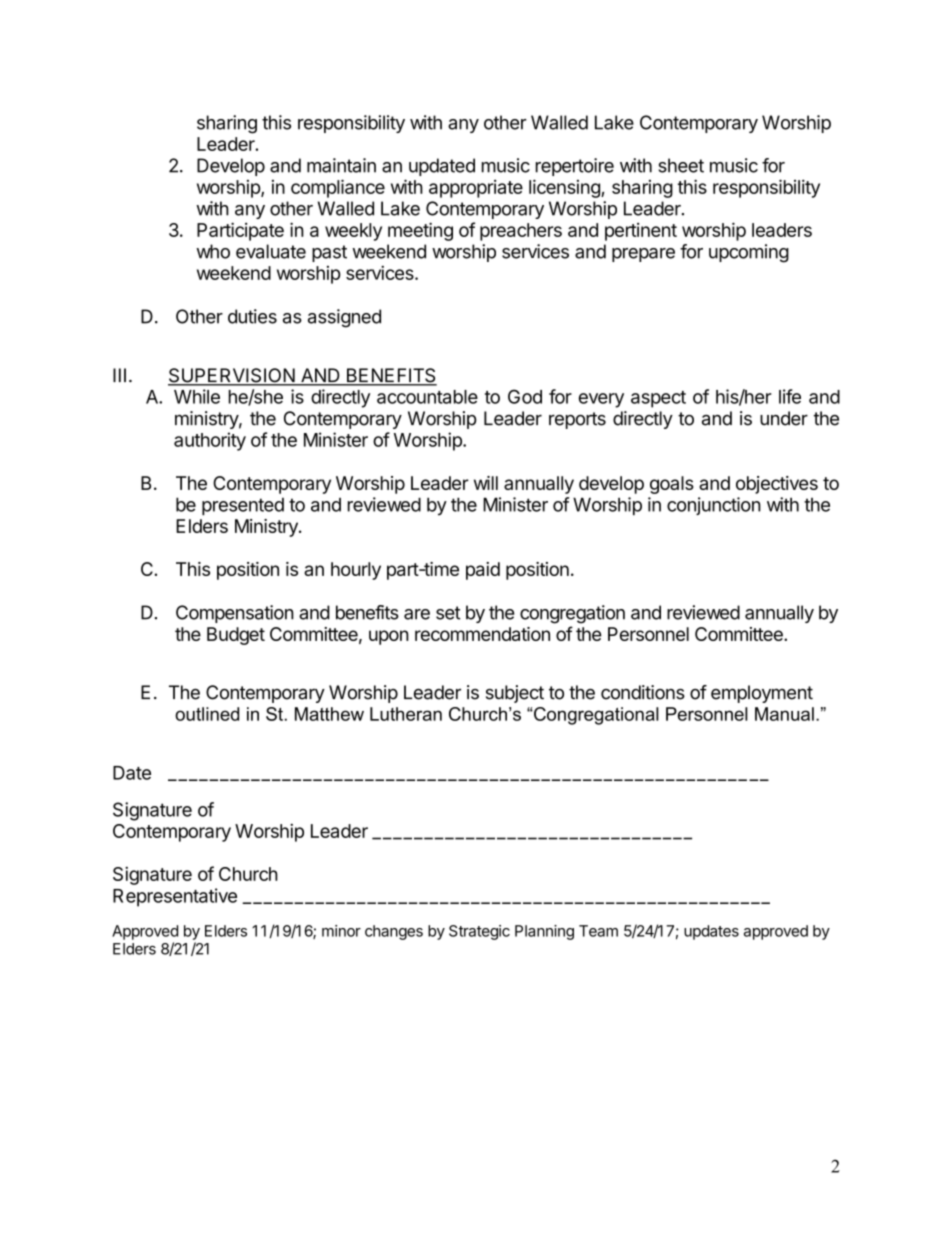  I want to click on who, so click(213, 251).
